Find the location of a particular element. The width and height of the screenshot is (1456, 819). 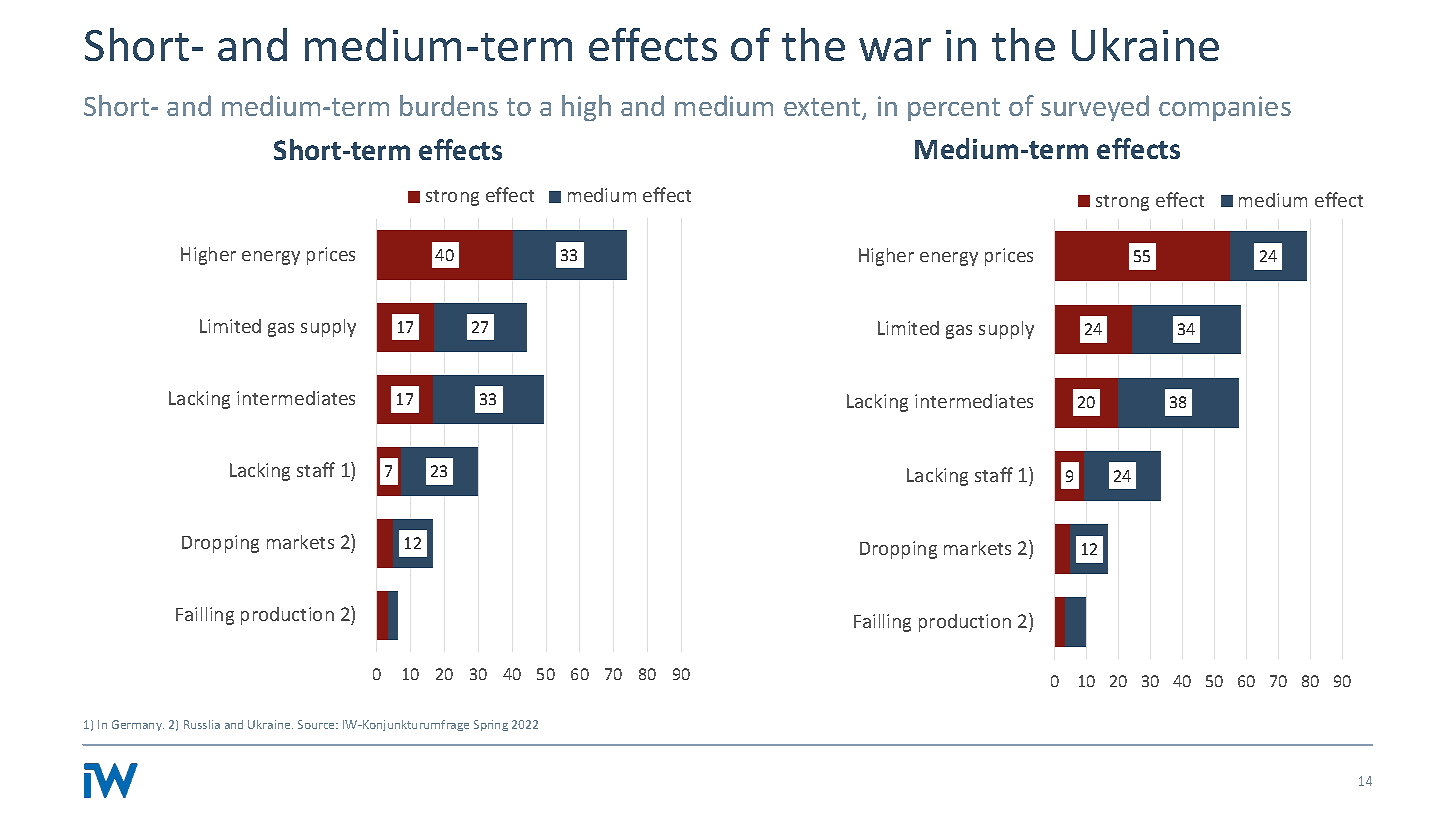

Germany is located at coordinates (138, 725).
